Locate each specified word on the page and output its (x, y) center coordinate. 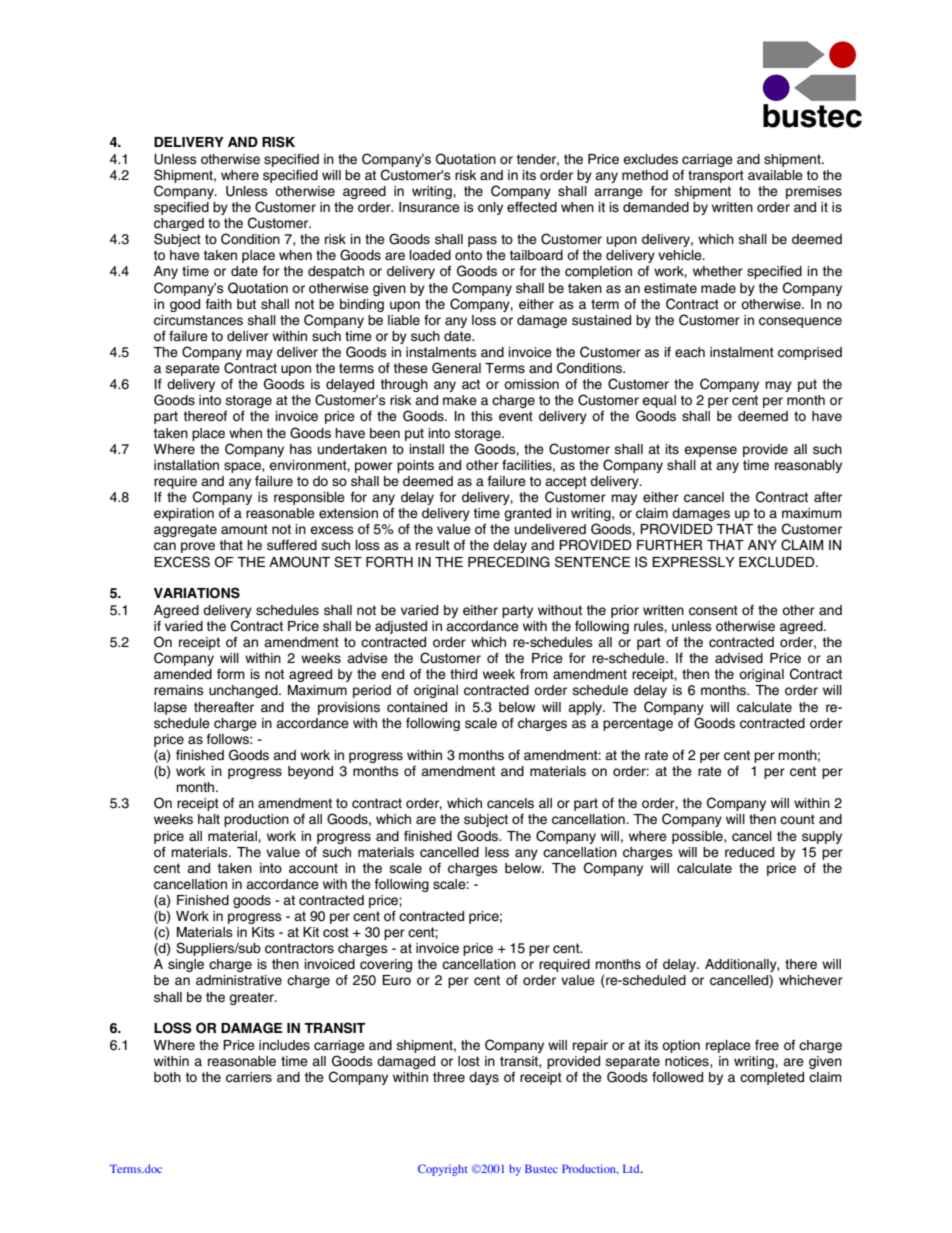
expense (710, 451)
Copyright (443, 1170)
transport (716, 176)
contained (417, 707)
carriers (249, 1077)
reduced (749, 852)
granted (527, 514)
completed (772, 1078)
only (490, 208)
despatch (336, 272)
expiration (184, 514)
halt (209, 819)
